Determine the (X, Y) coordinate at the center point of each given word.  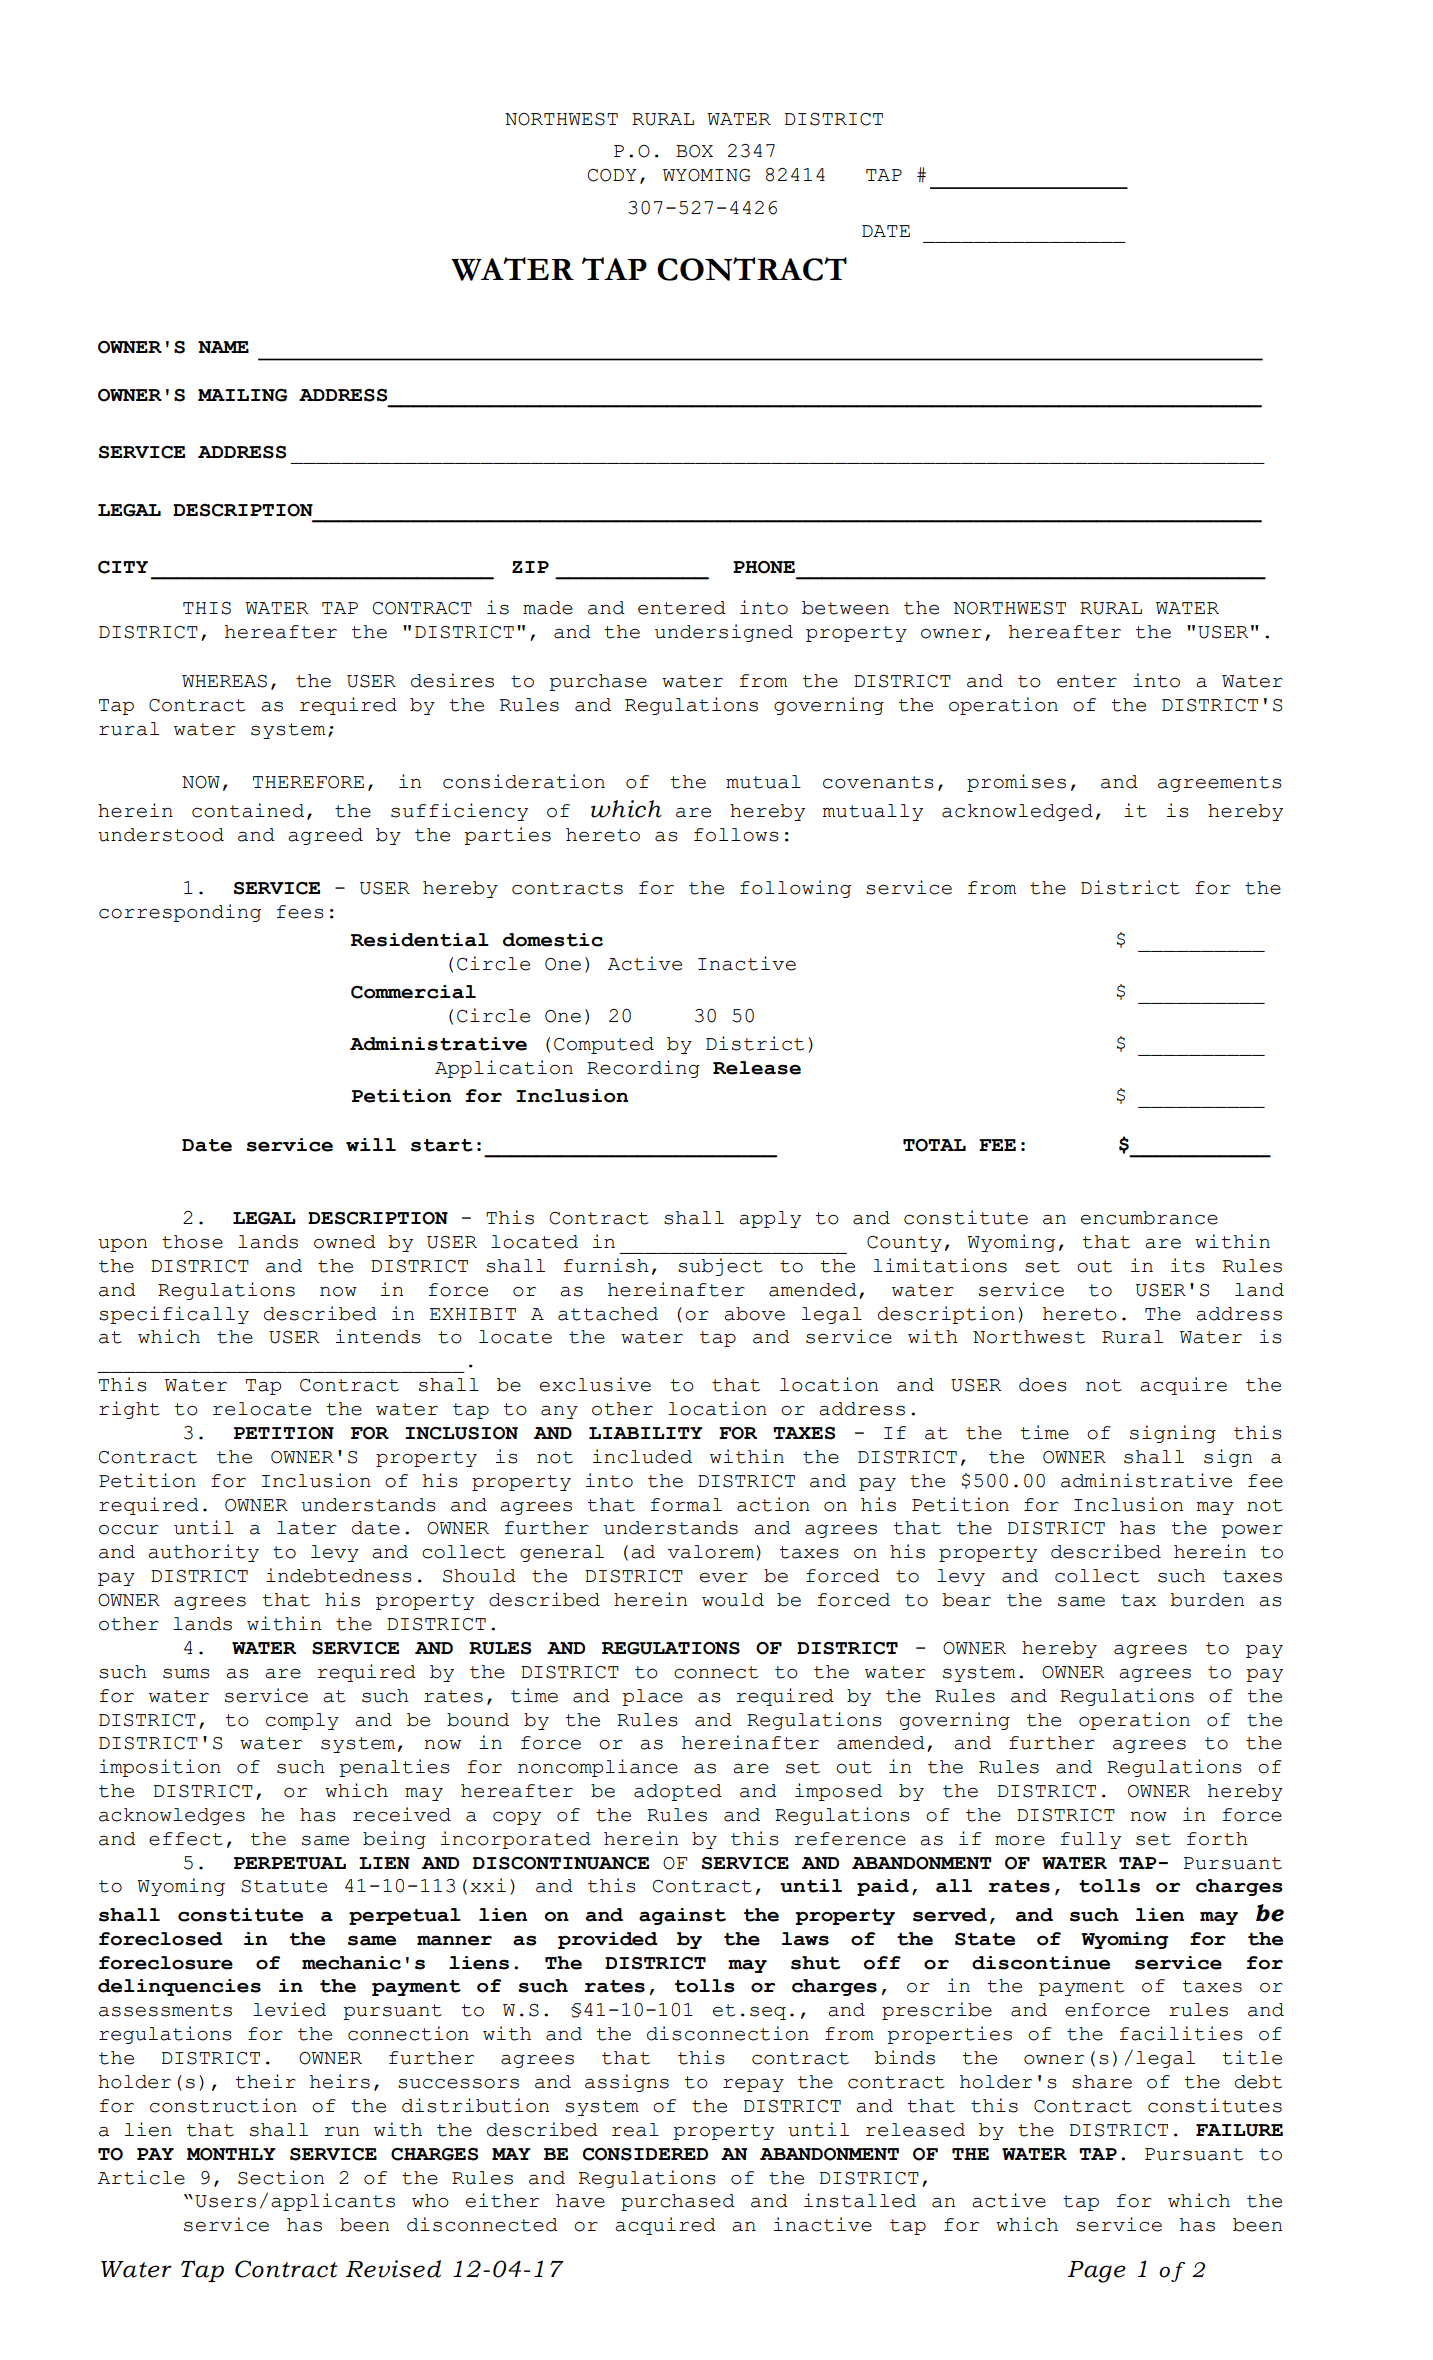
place (652, 1697)
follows (736, 835)
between (845, 608)
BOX (694, 151)
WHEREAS (224, 681)
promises (1016, 783)
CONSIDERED (645, 2154)
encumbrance (1149, 1218)
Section (281, 2177)
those (192, 1242)
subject (720, 1267)
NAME (223, 347)
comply (302, 1721)
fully (1091, 1840)
